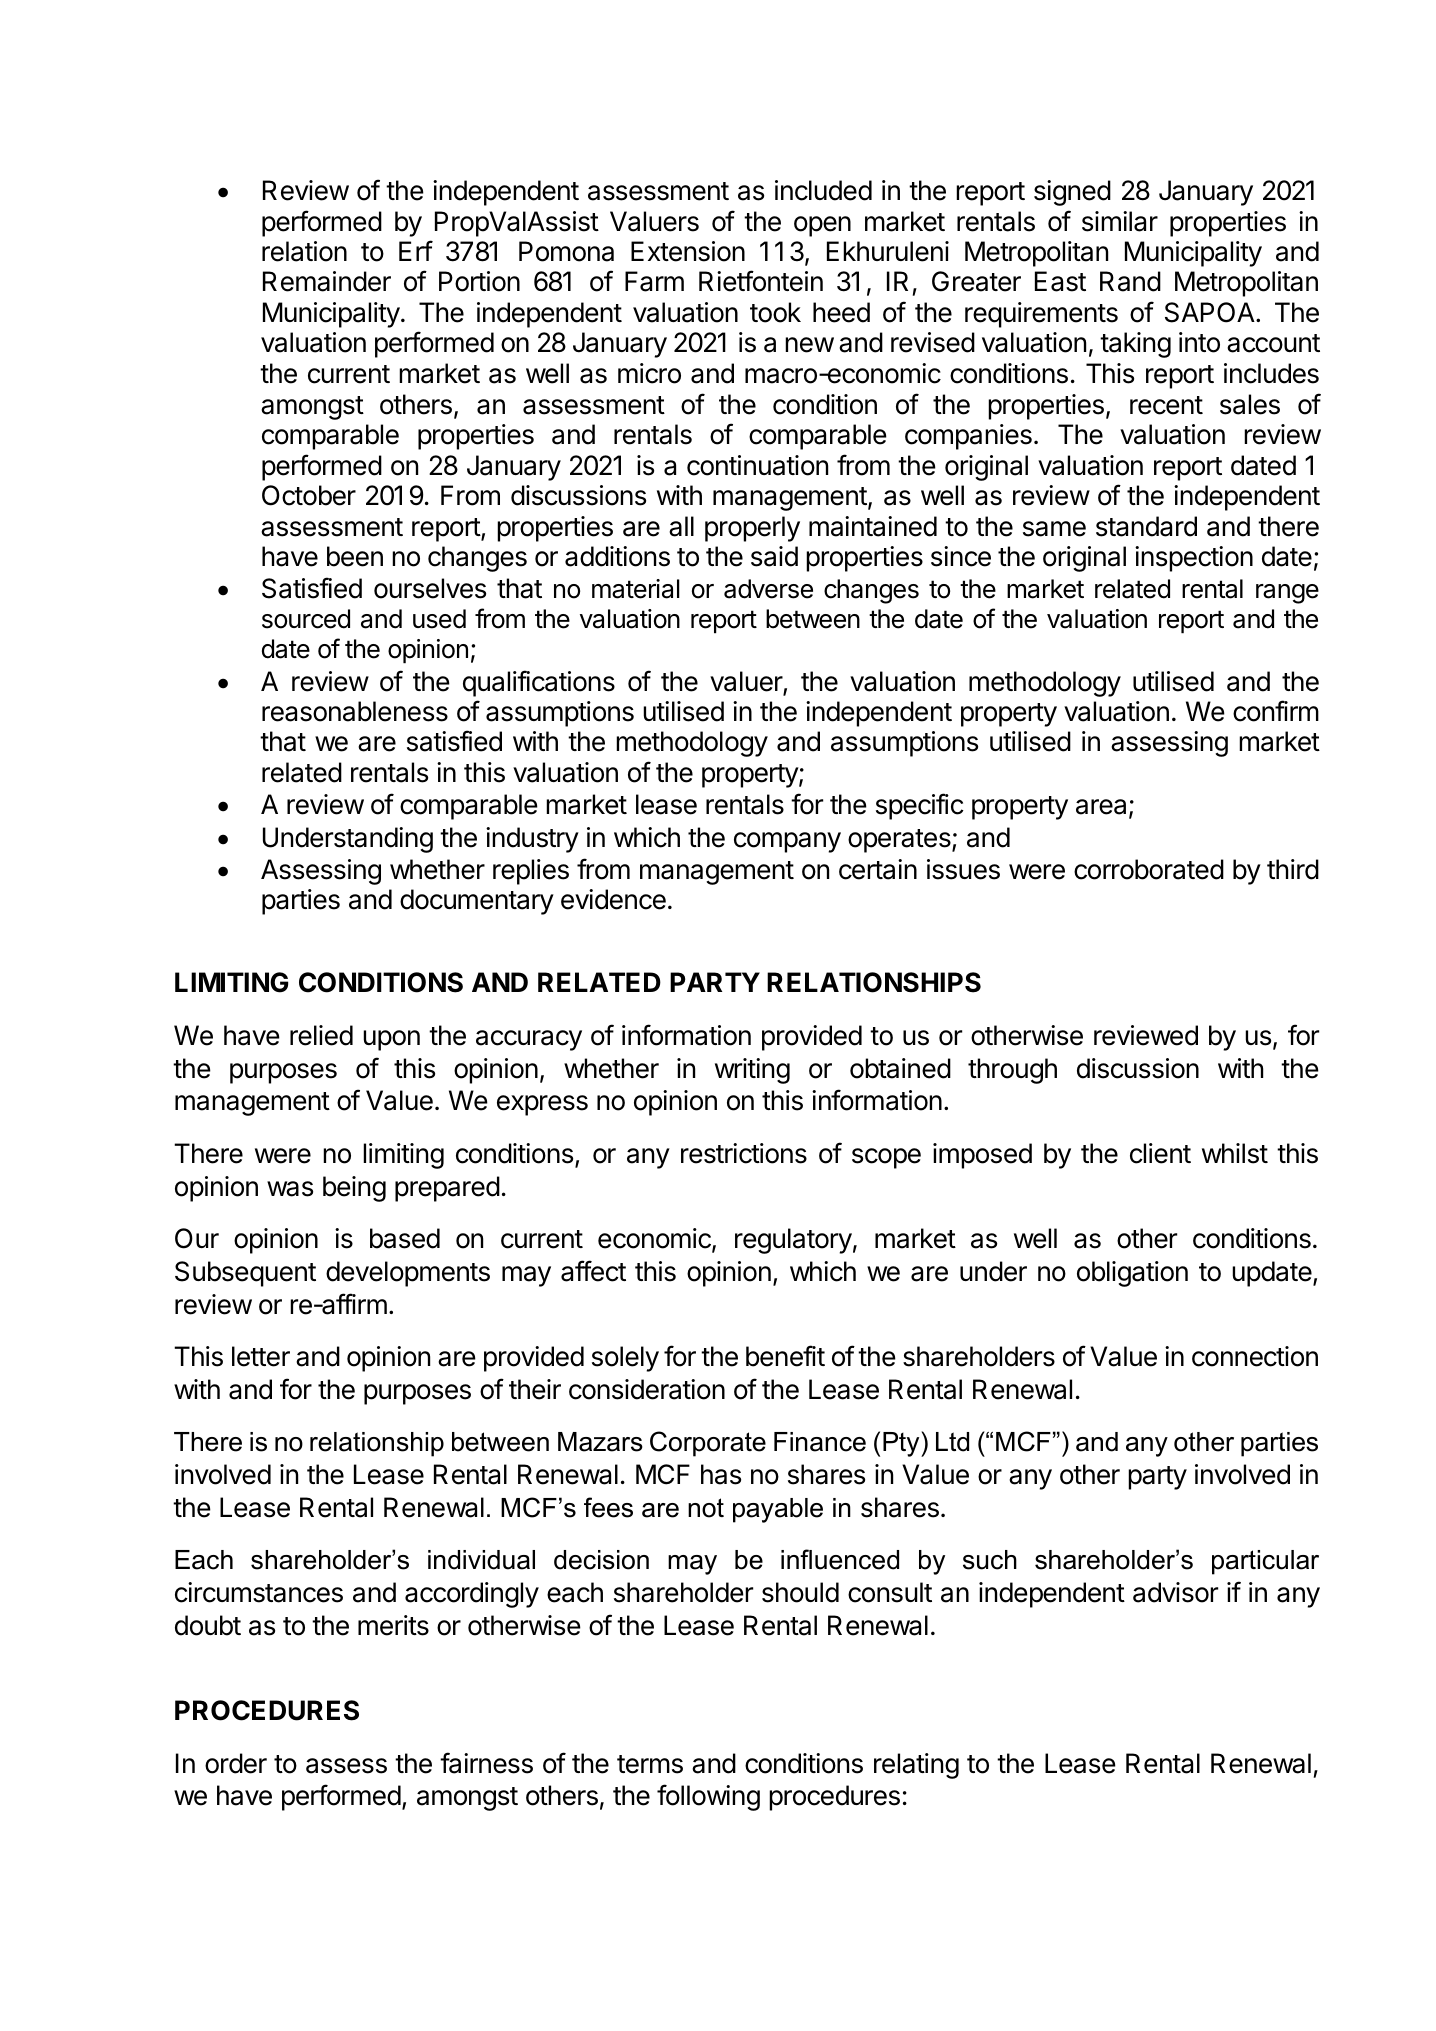  What do you see at coordinates (321, 1035) in the image?
I see `relied` at bounding box center [321, 1035].
